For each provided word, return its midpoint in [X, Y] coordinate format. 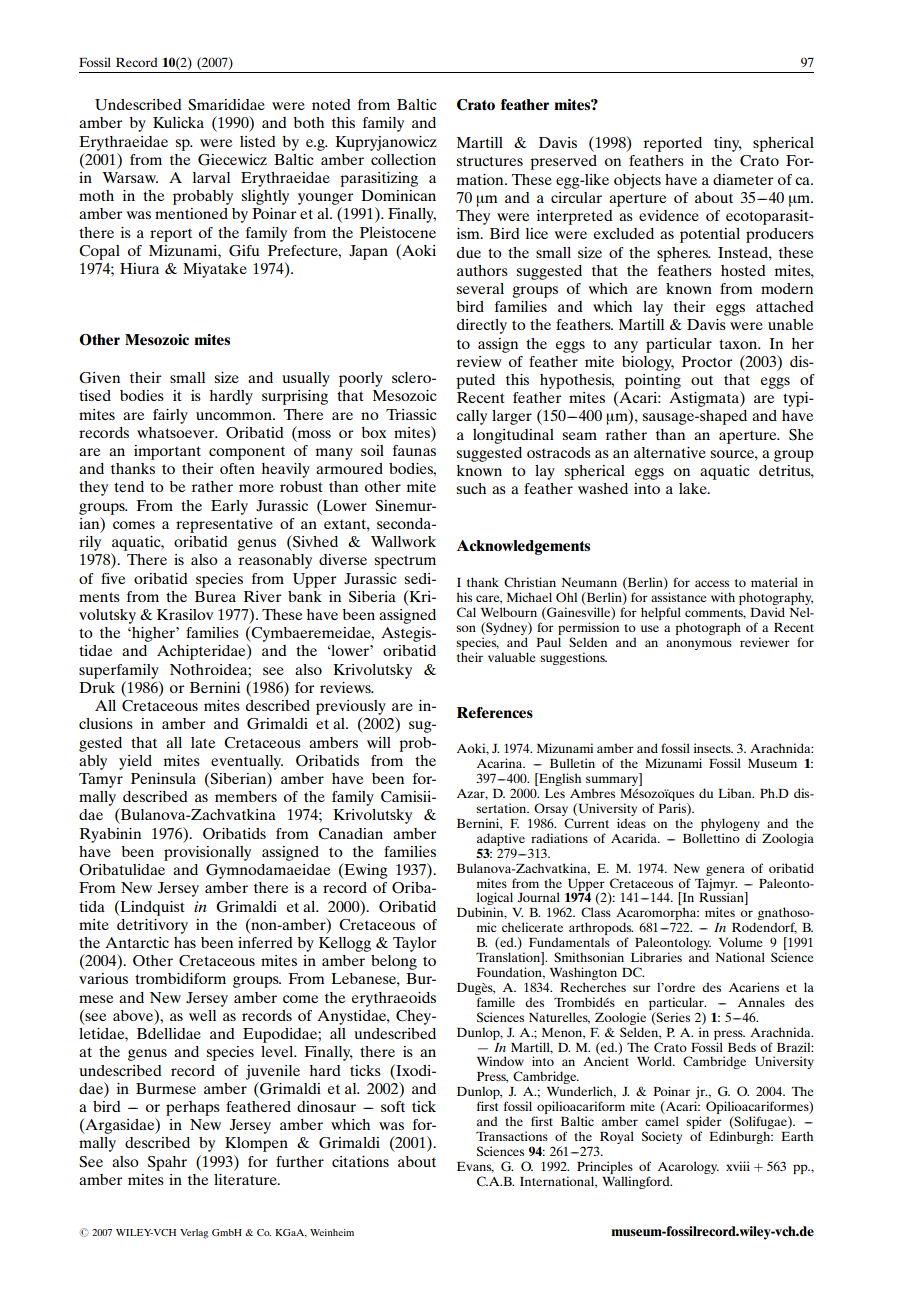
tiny [728, 144]
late [203, 742]
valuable [512, 657]
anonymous [699, 645]
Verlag [194, 1234]
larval [211, 177]
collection [403, 159]
